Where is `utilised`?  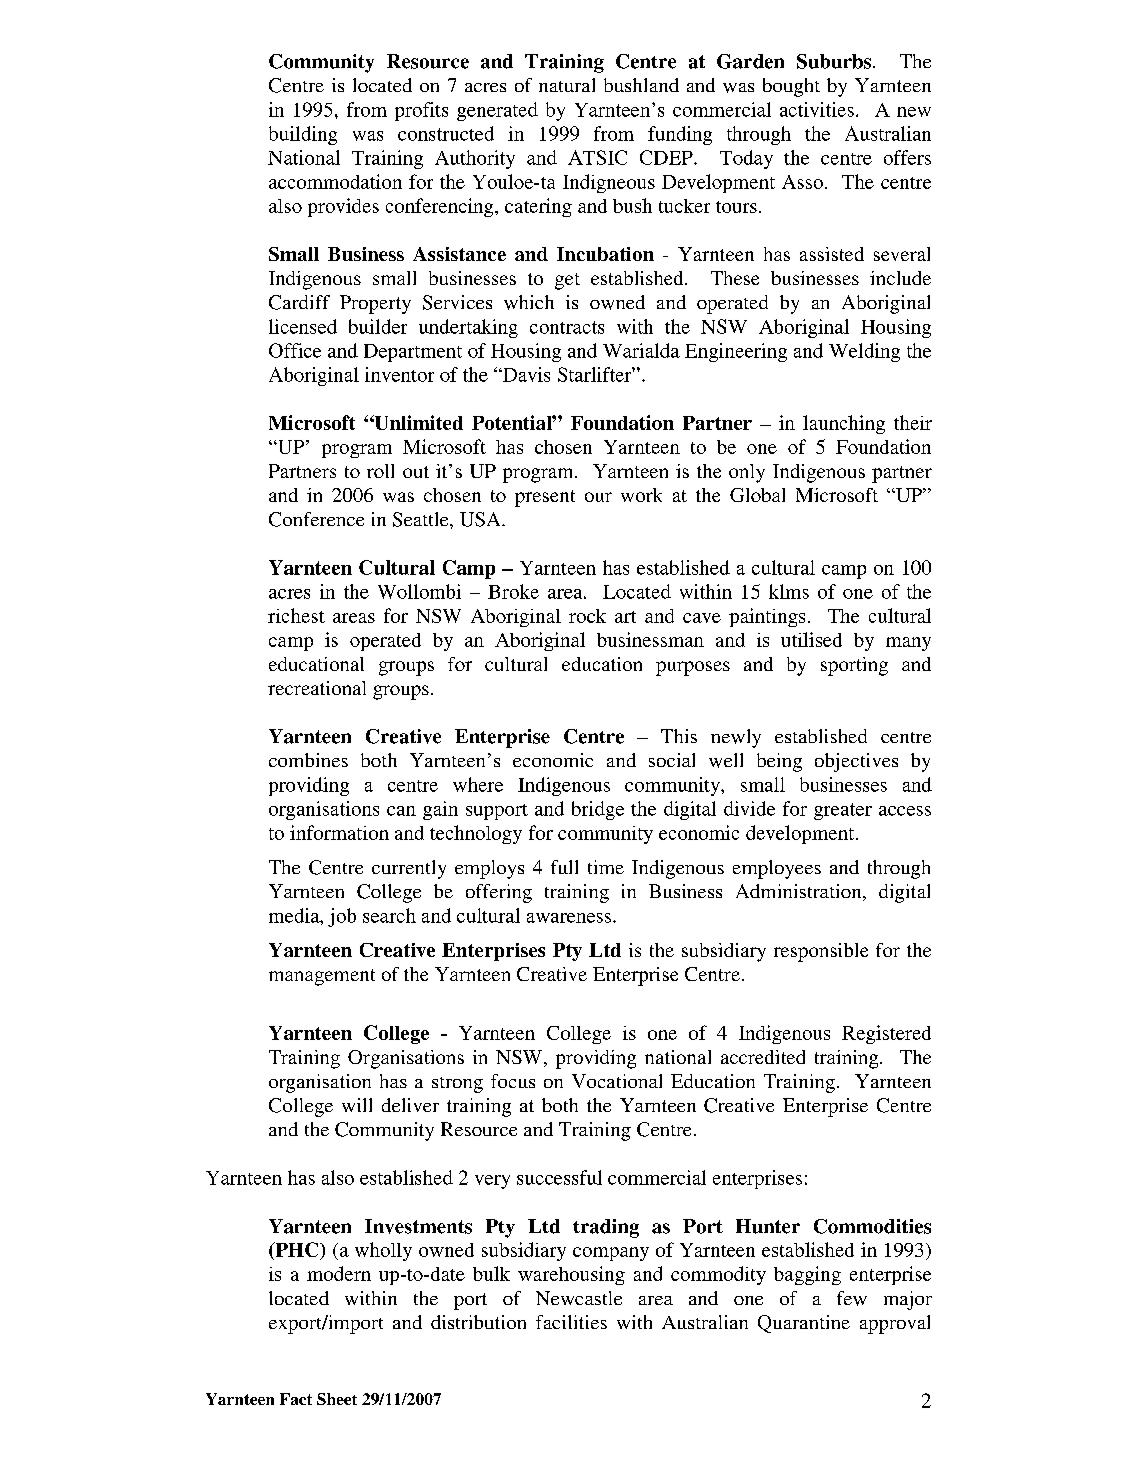
utilised is located at coordinates (811, 639).
